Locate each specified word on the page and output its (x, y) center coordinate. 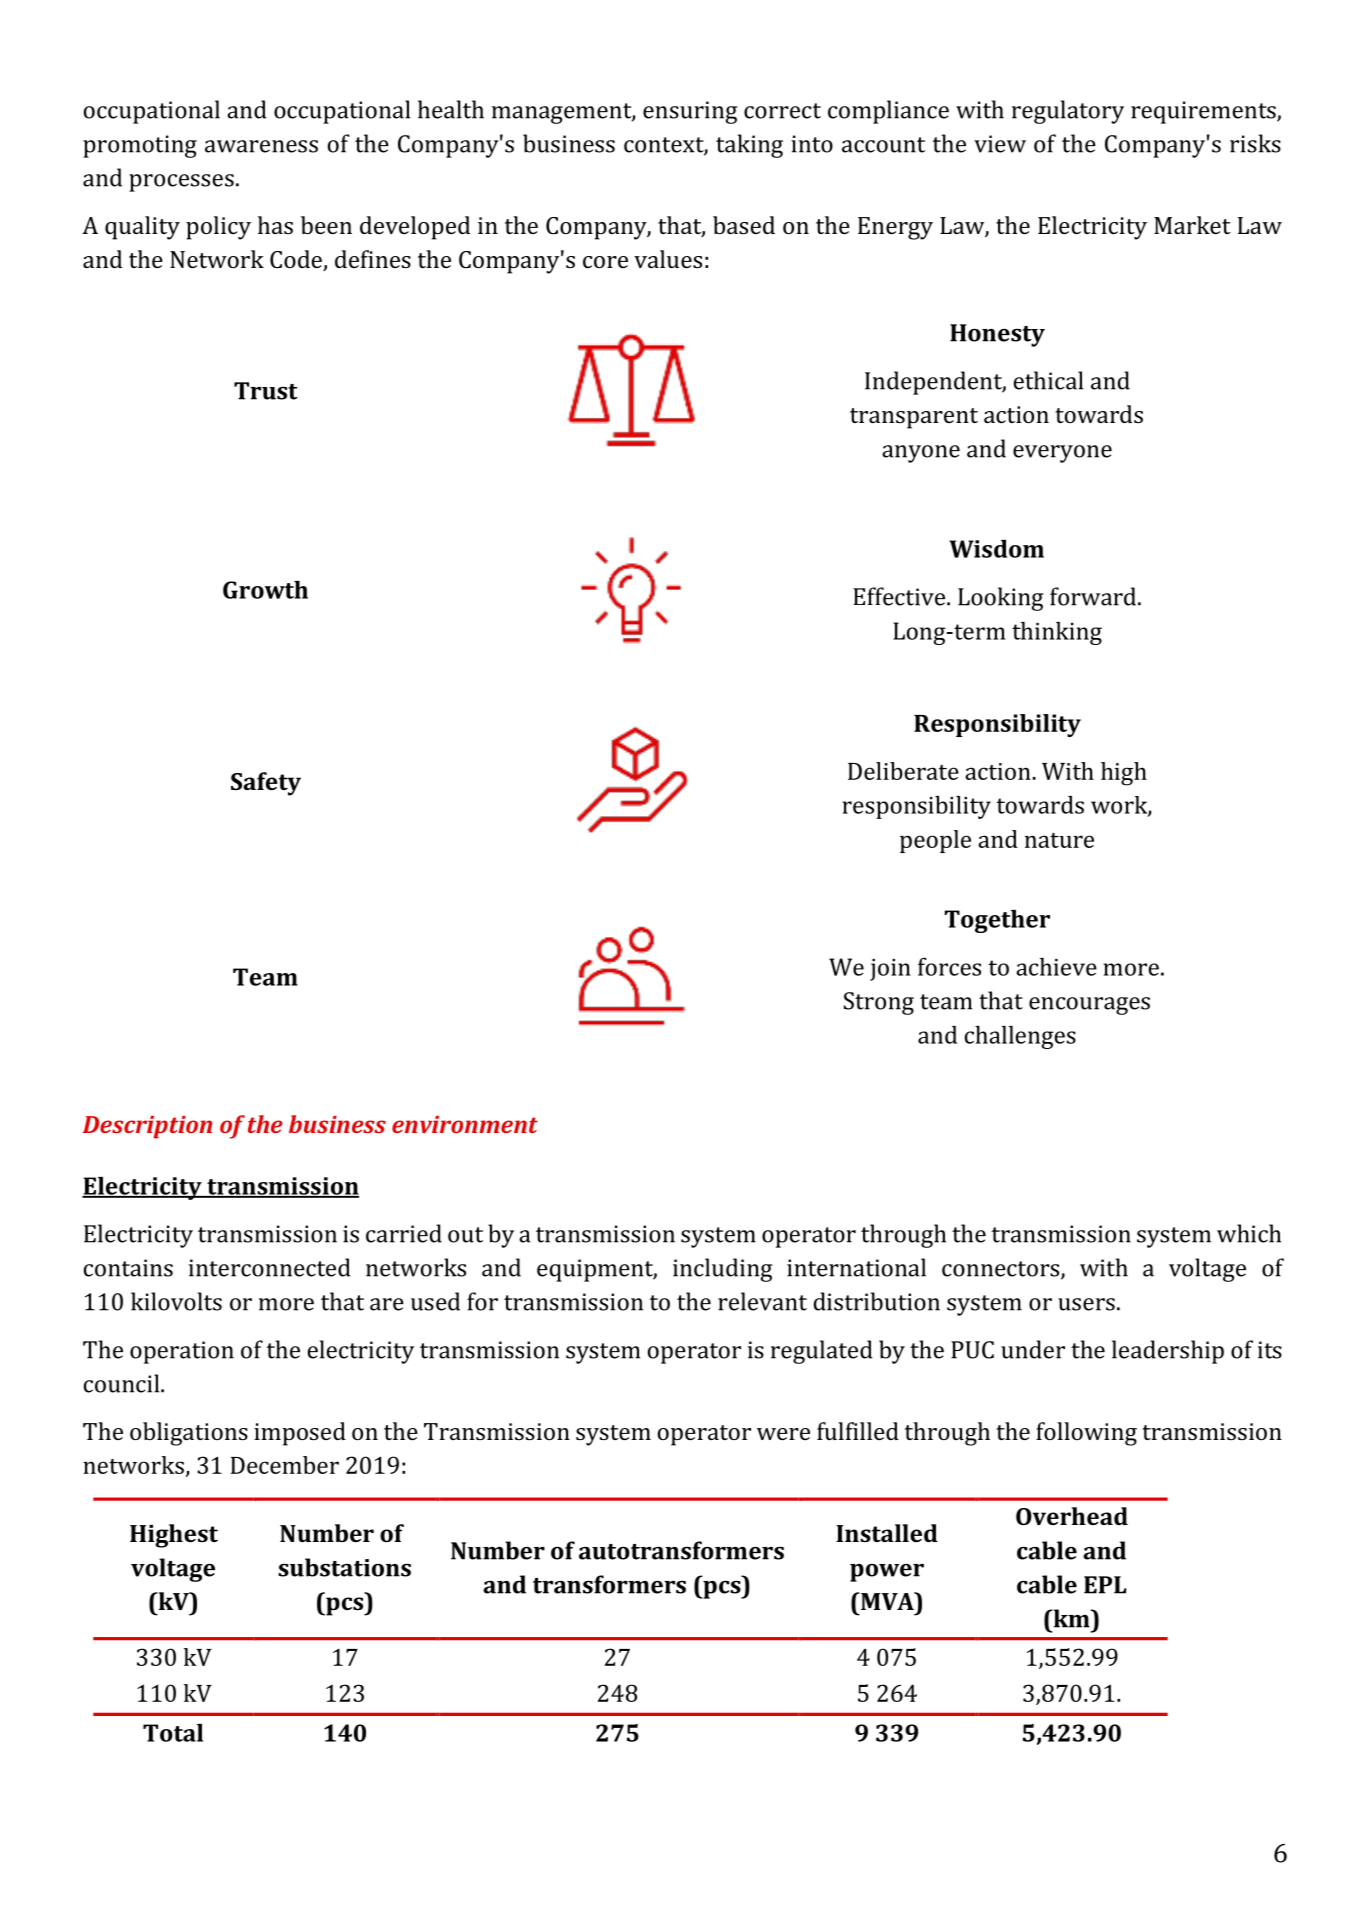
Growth (265, 589)
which (1249, 1233)
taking (749, 146)
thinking (1057, 633)
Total (173, 1732)
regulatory (1068, 112)
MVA (887, 1601)
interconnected (270, 1267)
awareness (261, 146)
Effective (899, 596)
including (723, 1270)
